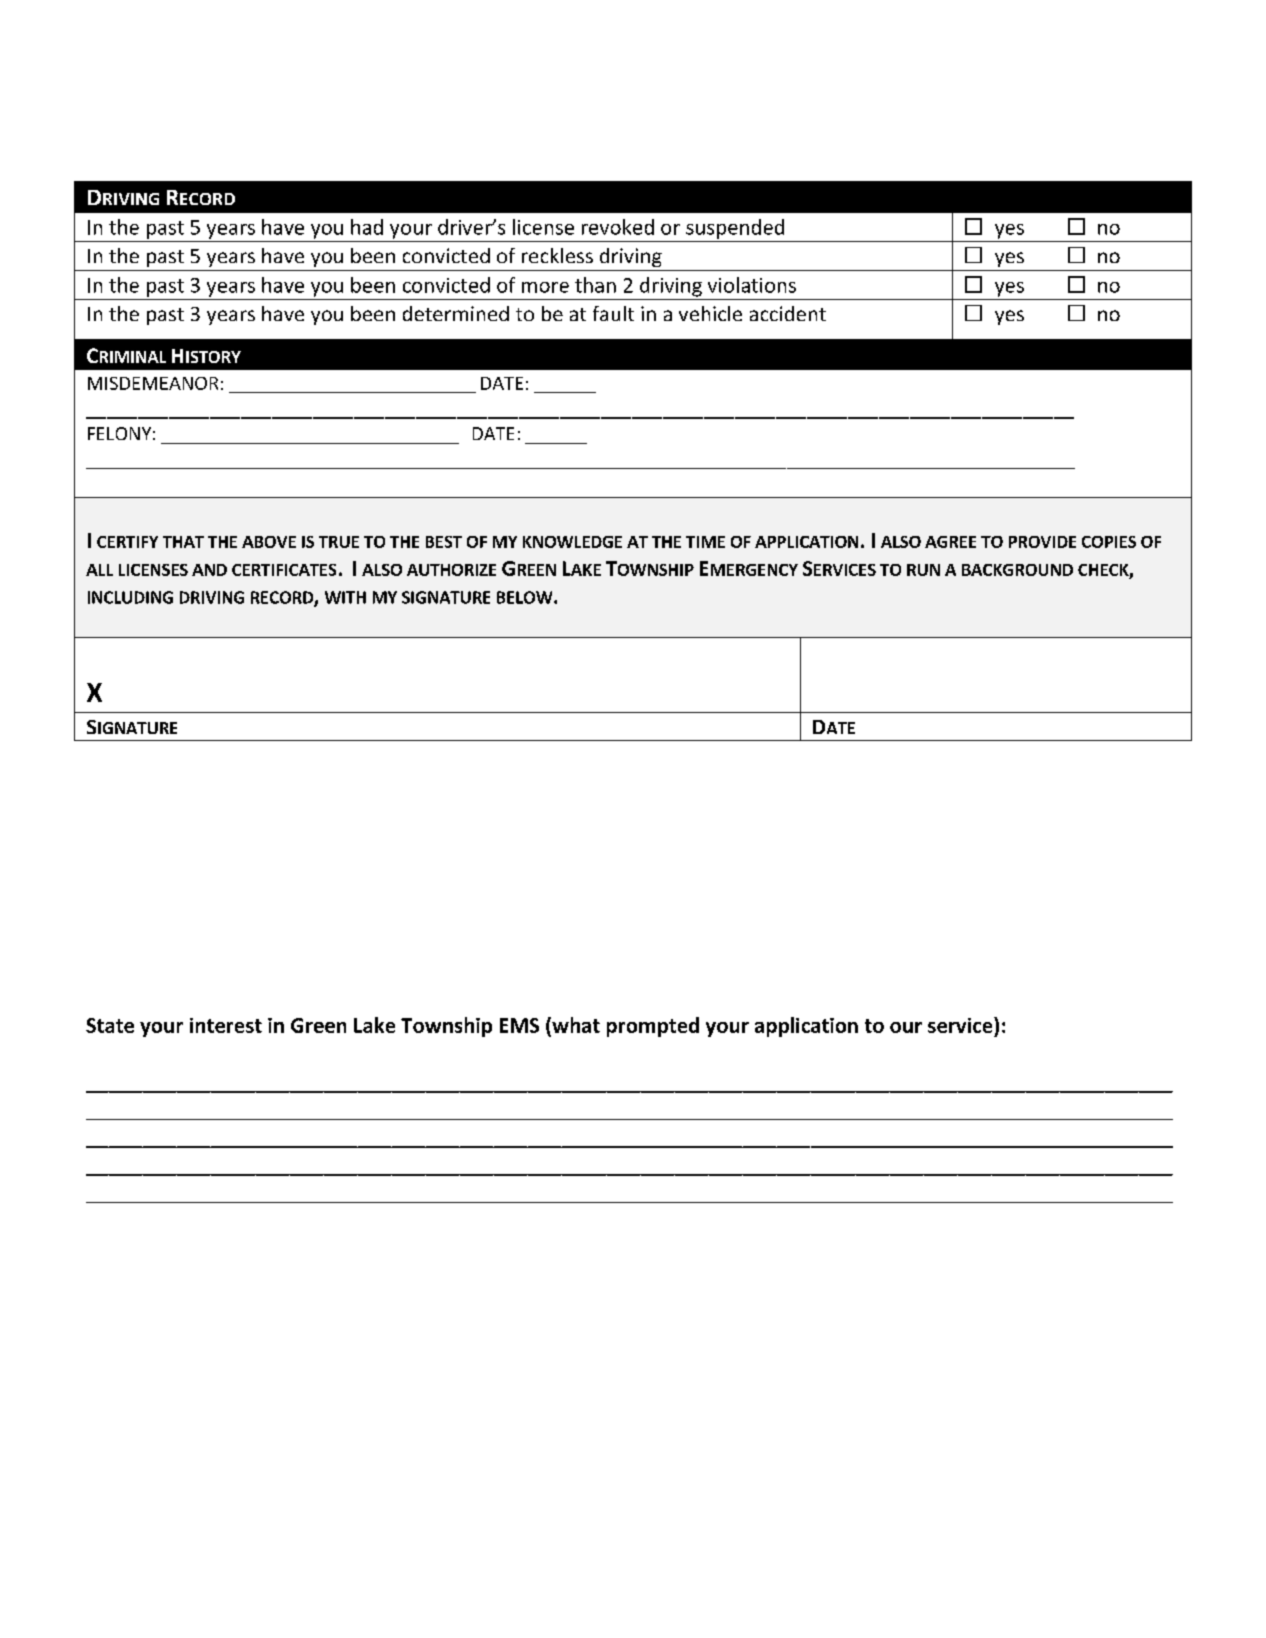  What do you see at coordinates (183, 542) in the image?
I see `THAT` at bounding box center [183, 542].
